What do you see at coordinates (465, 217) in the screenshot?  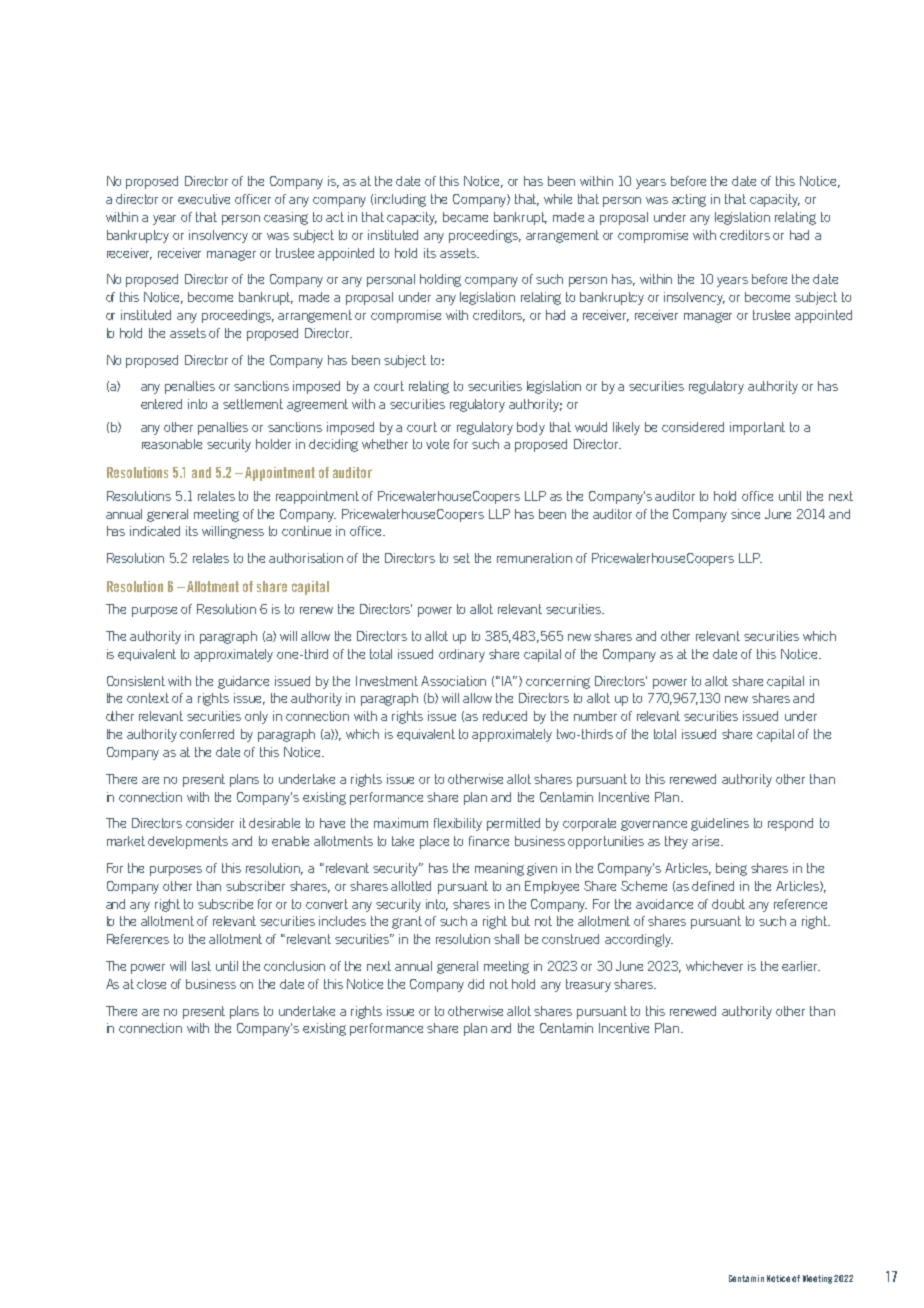 I see `became` at bounding box center [465, 217].
